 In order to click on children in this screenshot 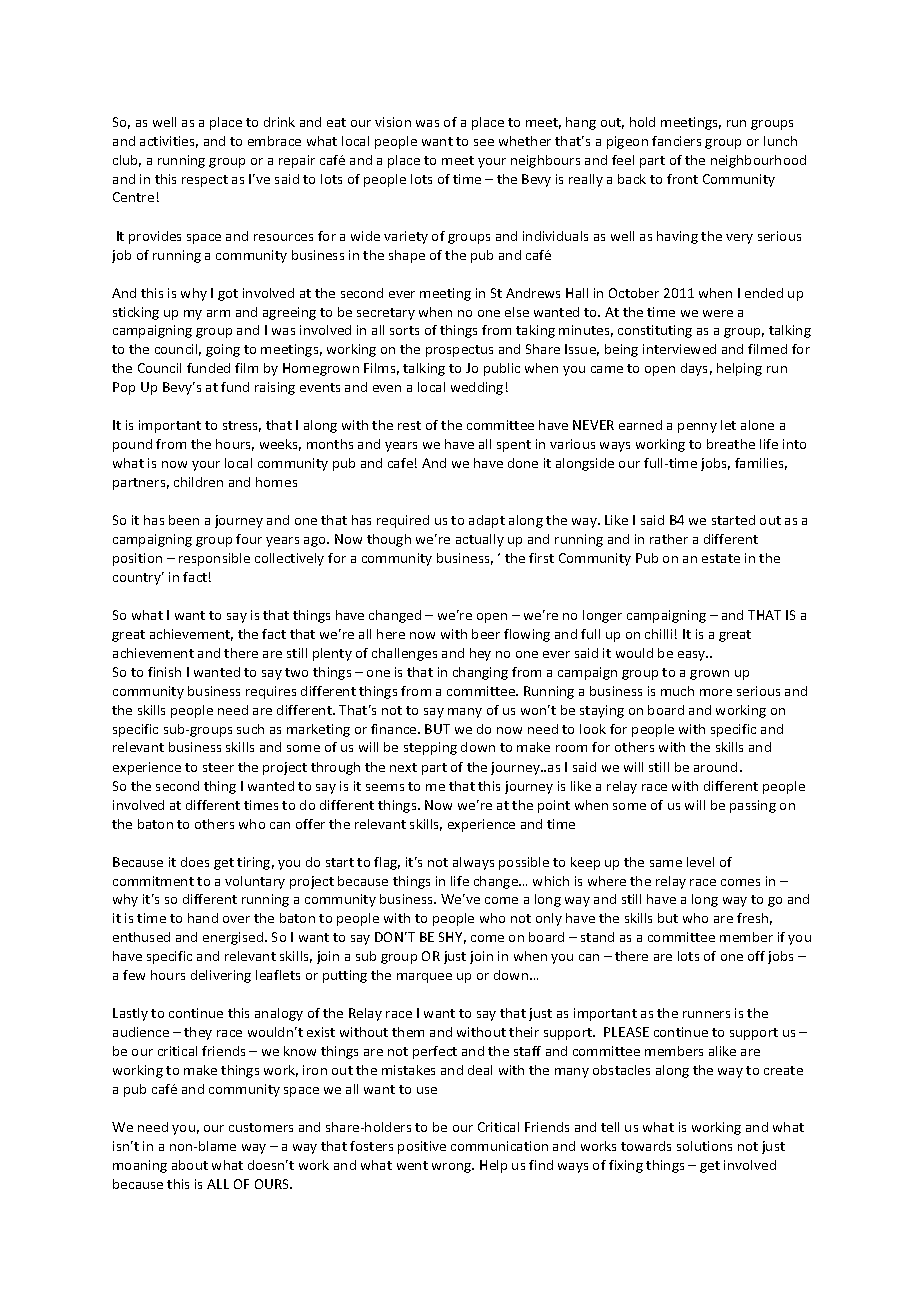, I will do `click(198, 482)`.
